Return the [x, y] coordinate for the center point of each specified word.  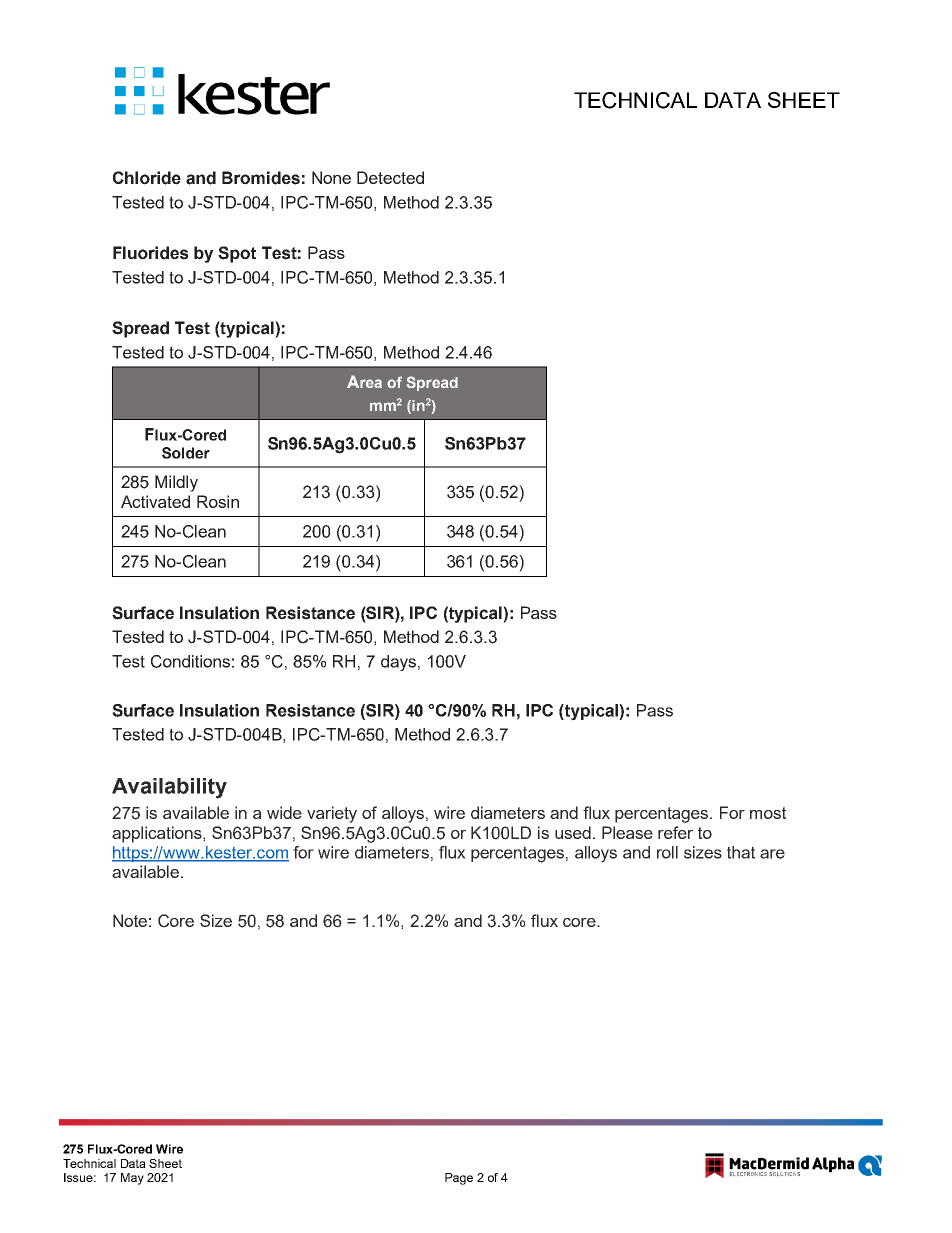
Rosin [218, 501]
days [398, 663]
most [768, 813]
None [331, 177]
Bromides [261, 178]
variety [332, 814]
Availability [169, 788]
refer [675, 832]
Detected [390, 177]
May [132, 1179]
